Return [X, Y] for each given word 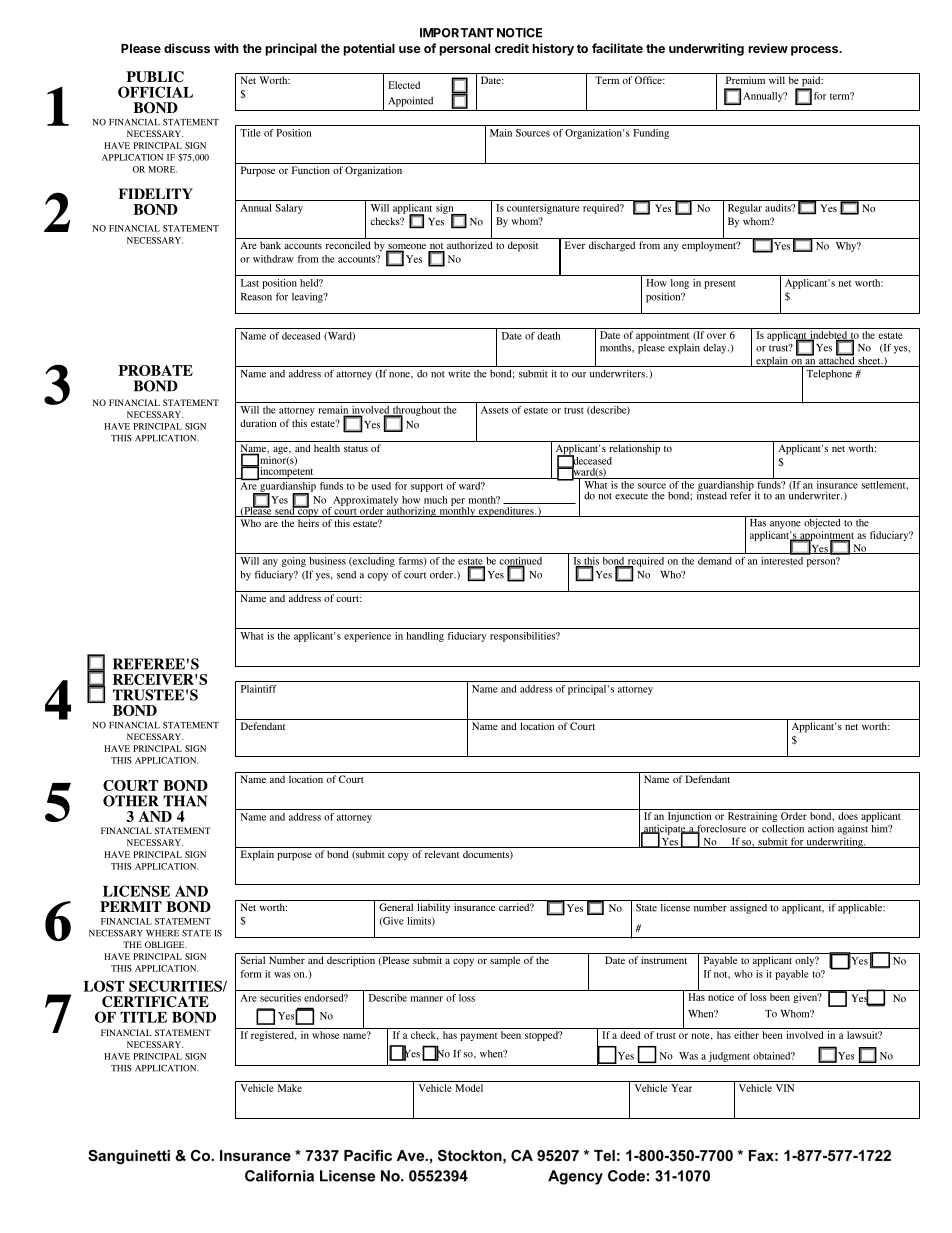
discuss [187, 48]
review [768, 48]
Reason [256, 297]
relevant [442, 854]
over [716, 336]
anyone [785, 525]
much [436, 500]
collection [783, 829]
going [294, 562]
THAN [185, 801]
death [549, 336]
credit [512, 48]
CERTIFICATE [155, 1002]
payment [478, 1037]
